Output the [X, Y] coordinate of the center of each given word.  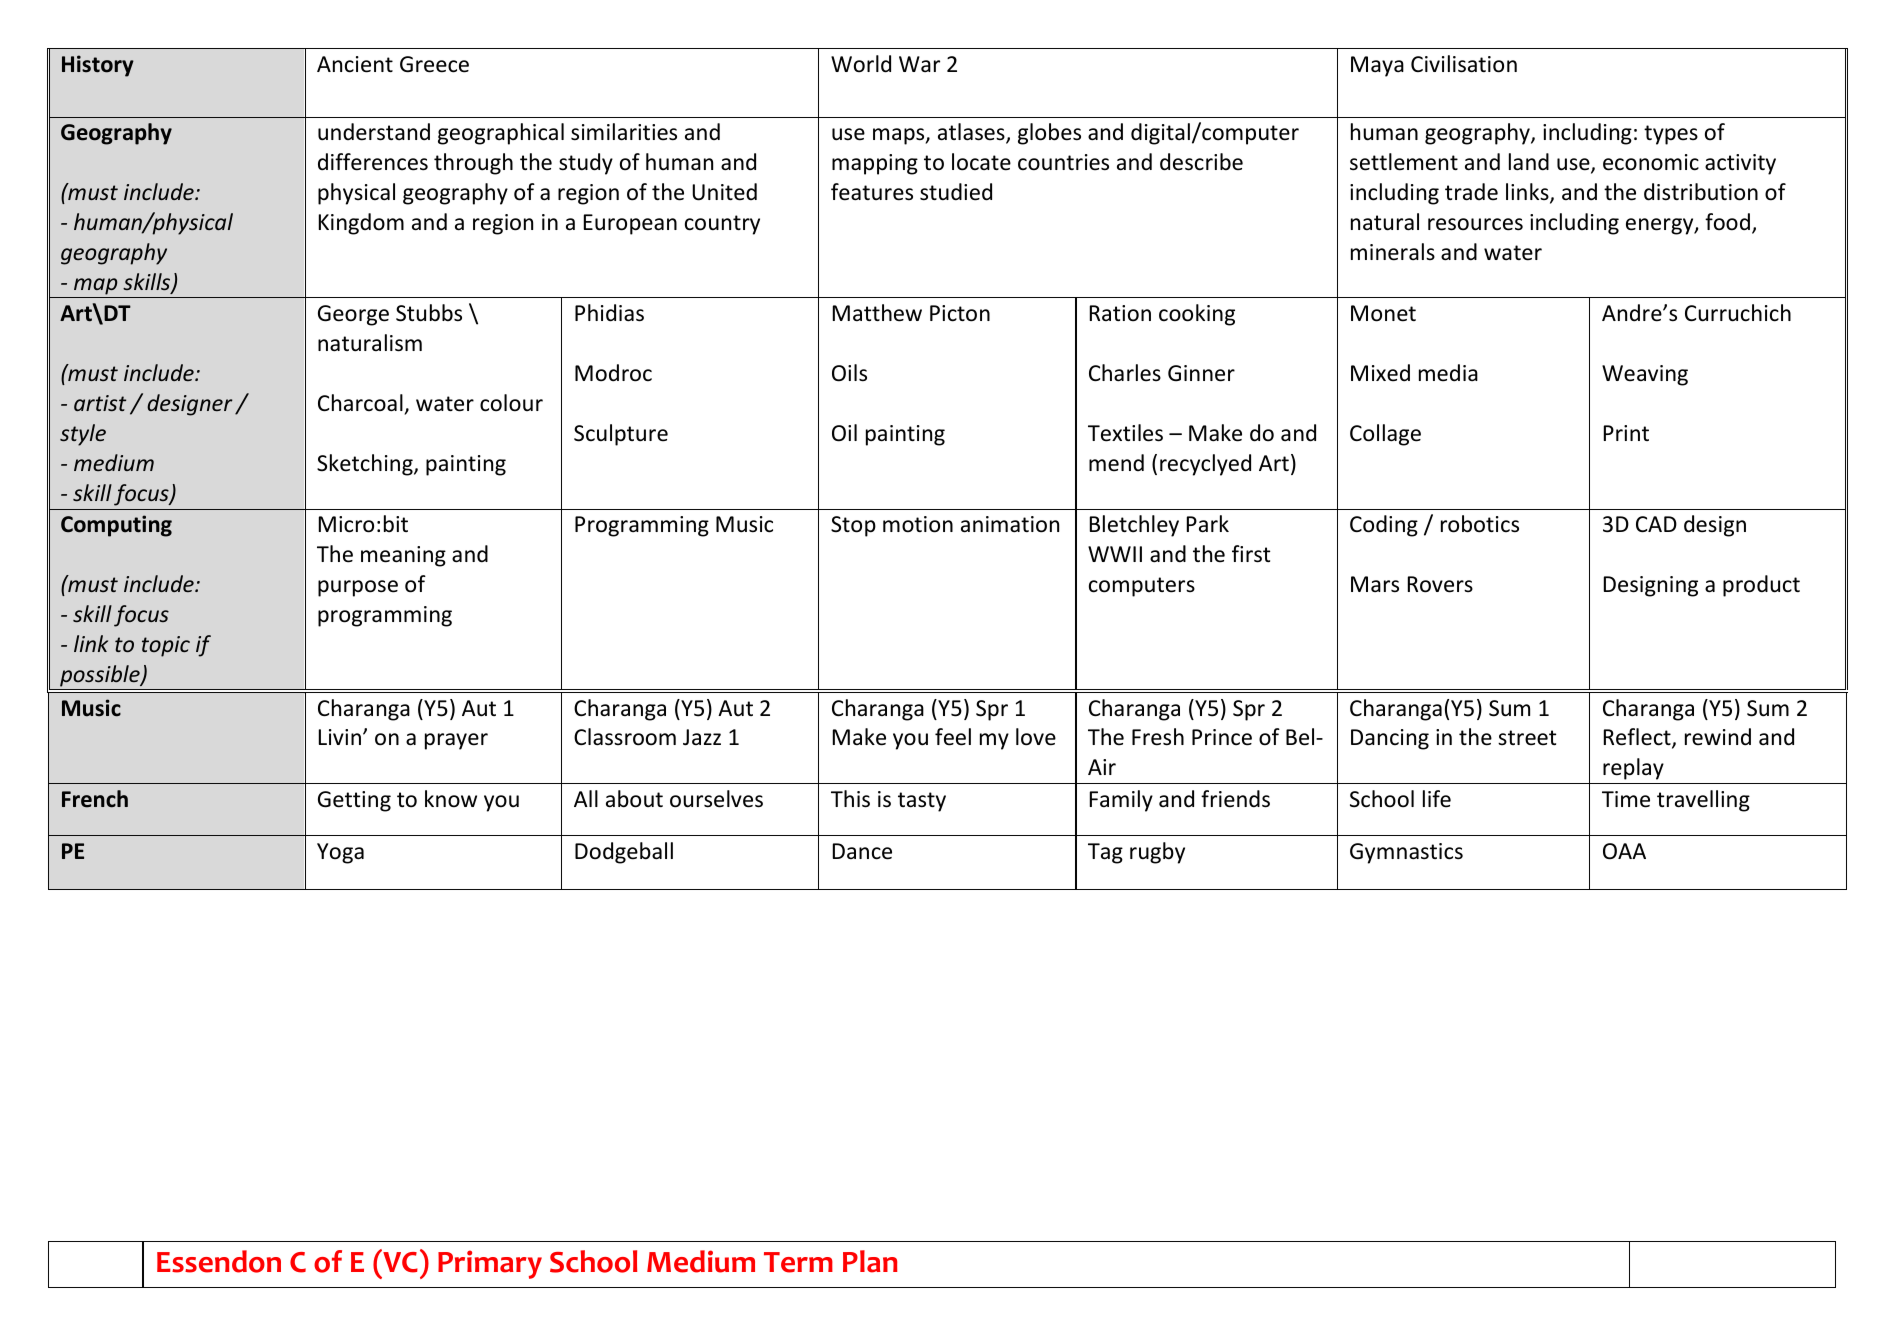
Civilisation [1464, 64]
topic [166, 646]
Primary [490, 1264]
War [919, 64]
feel [953, 737]
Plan [870, 1261]
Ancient [355, 64]
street [1527, 738]
